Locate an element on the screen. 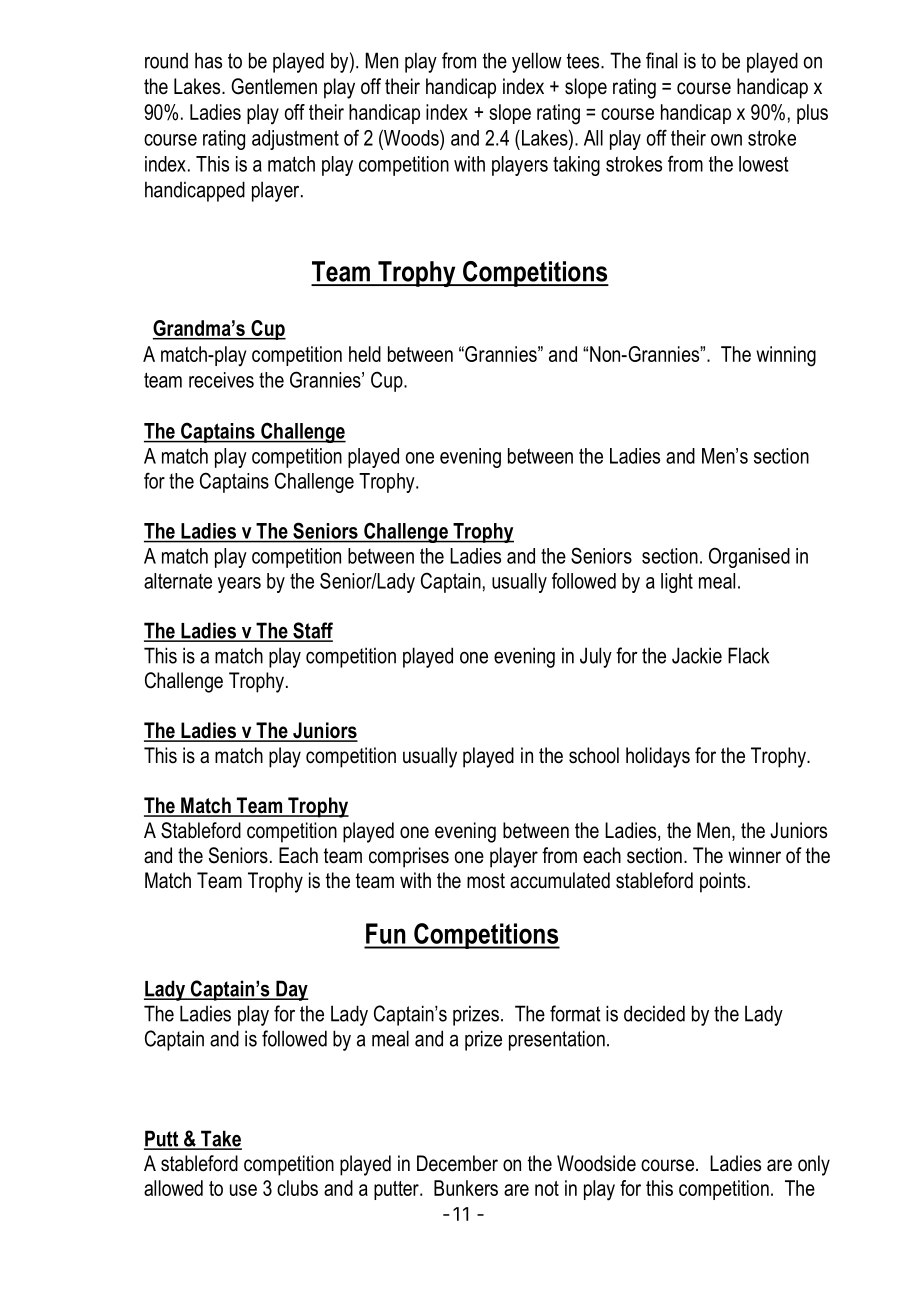 This screenshot has height=1308, width=924. most is located at coordinates (486, 881).
